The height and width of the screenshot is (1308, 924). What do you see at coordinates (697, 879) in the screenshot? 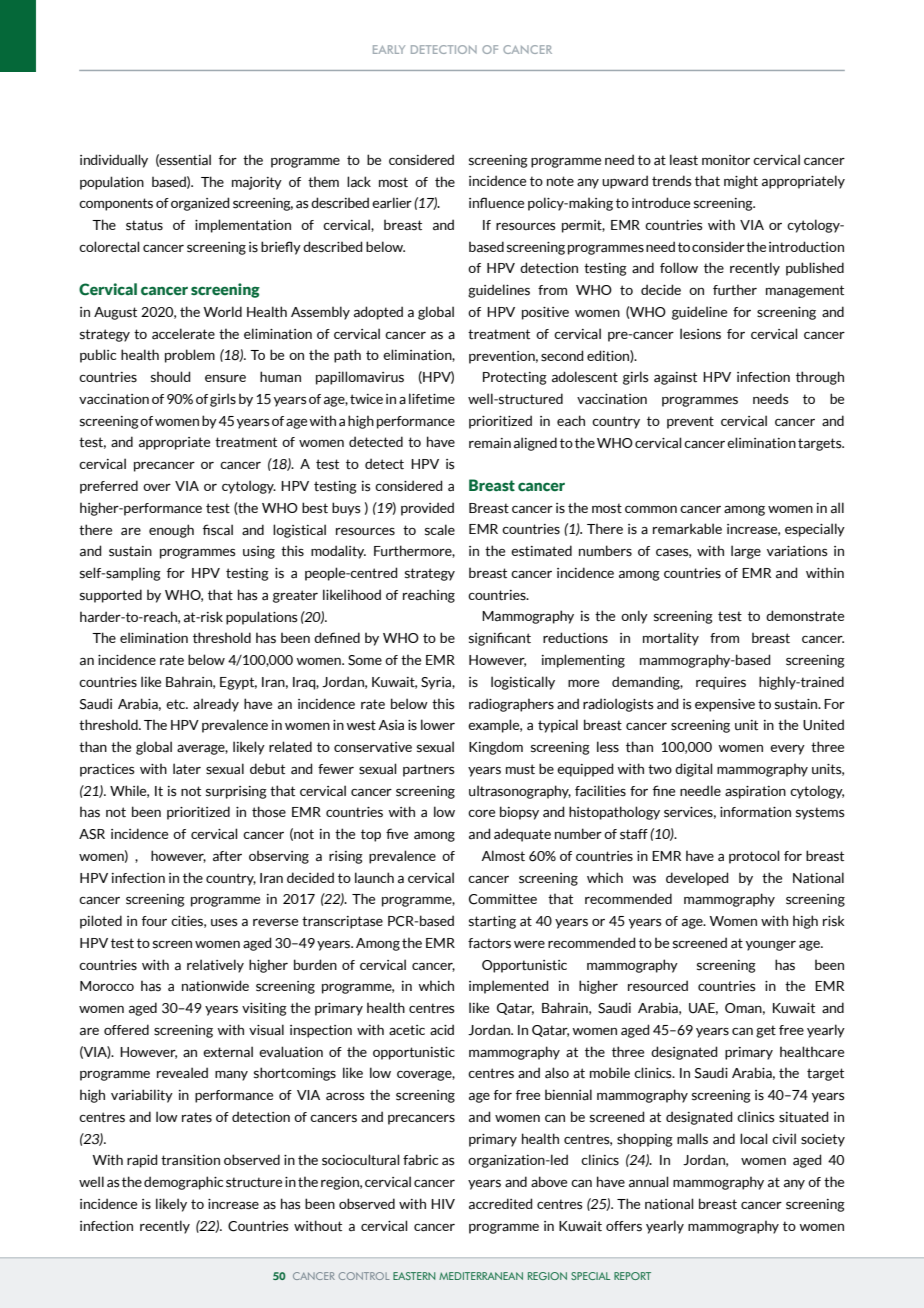
I see `developed` at bounding box center [697, 879].
